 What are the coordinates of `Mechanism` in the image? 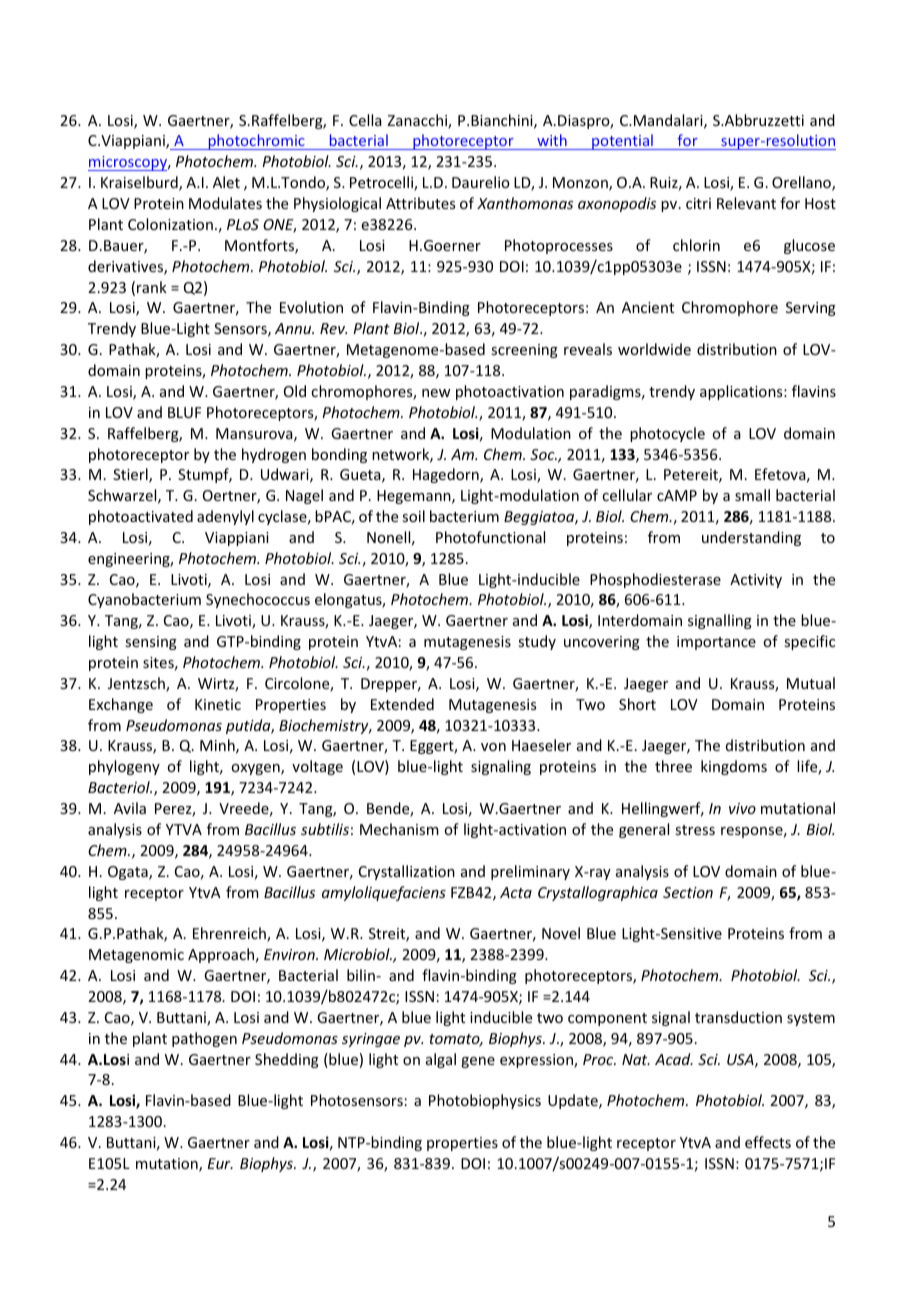 It's located at (399, 829).
